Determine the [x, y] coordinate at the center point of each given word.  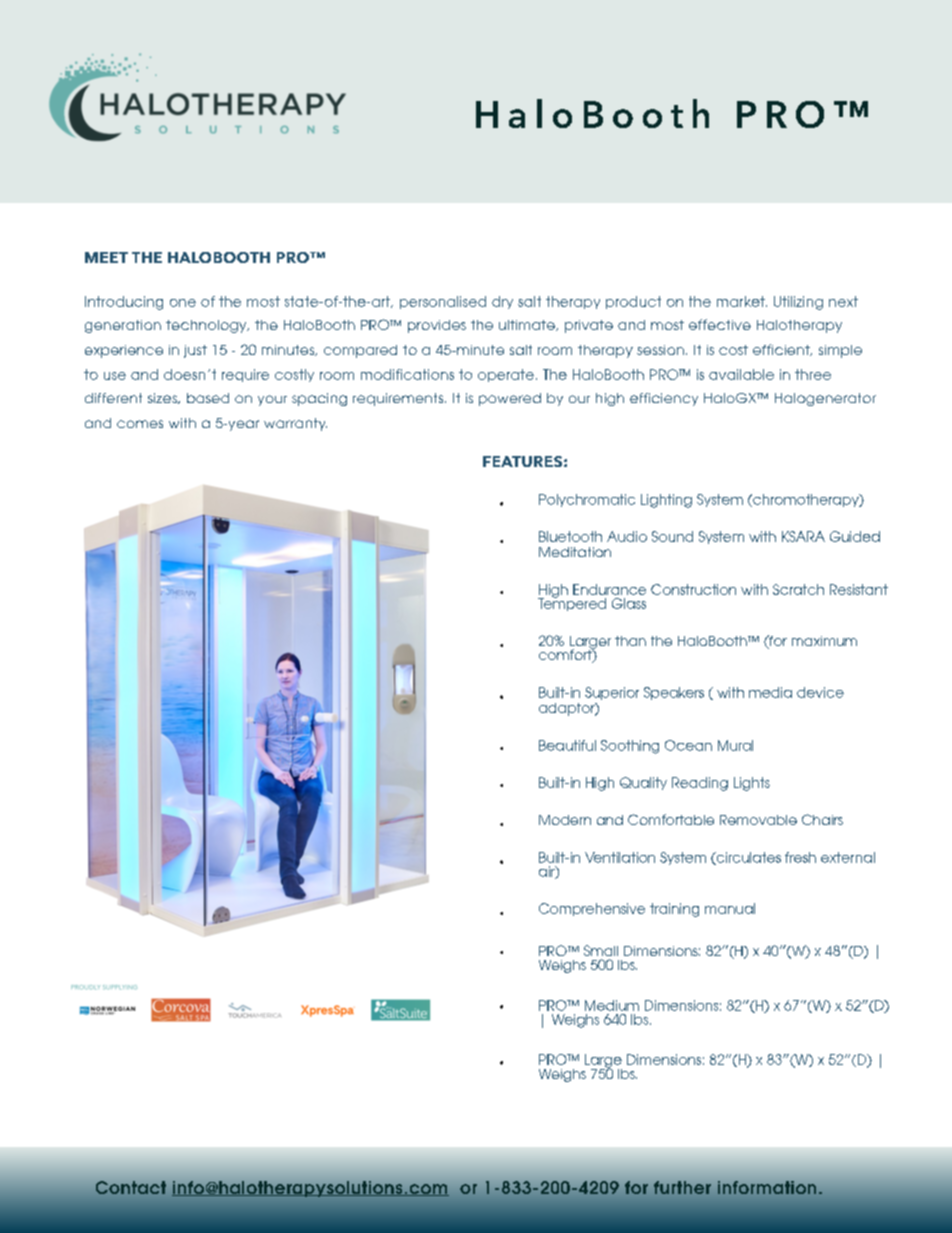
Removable [758, 820]
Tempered [572, 603]
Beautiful [567, 745]
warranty [295, 424]
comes [140, 424]
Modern [565, 820]
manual [730, 908]
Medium [612, 1005]
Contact [131, 1187]
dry [502, 302]
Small [601, 950]
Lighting [666, 501]
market [742, 301]
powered [510, 399]
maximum [824, 641]
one [183, 303]
